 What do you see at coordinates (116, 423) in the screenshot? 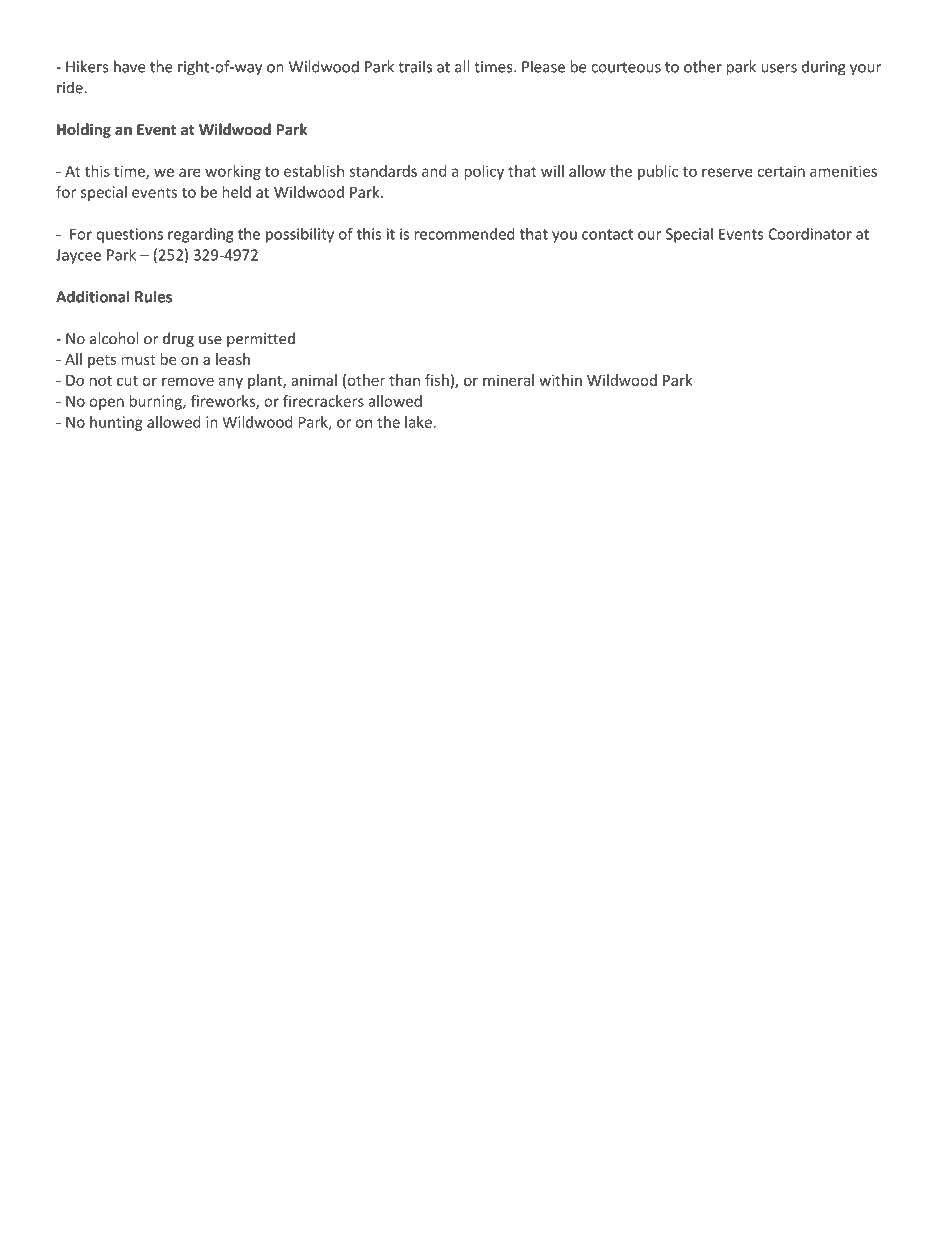
I see `hunting` at bounding box center [116, 423].
